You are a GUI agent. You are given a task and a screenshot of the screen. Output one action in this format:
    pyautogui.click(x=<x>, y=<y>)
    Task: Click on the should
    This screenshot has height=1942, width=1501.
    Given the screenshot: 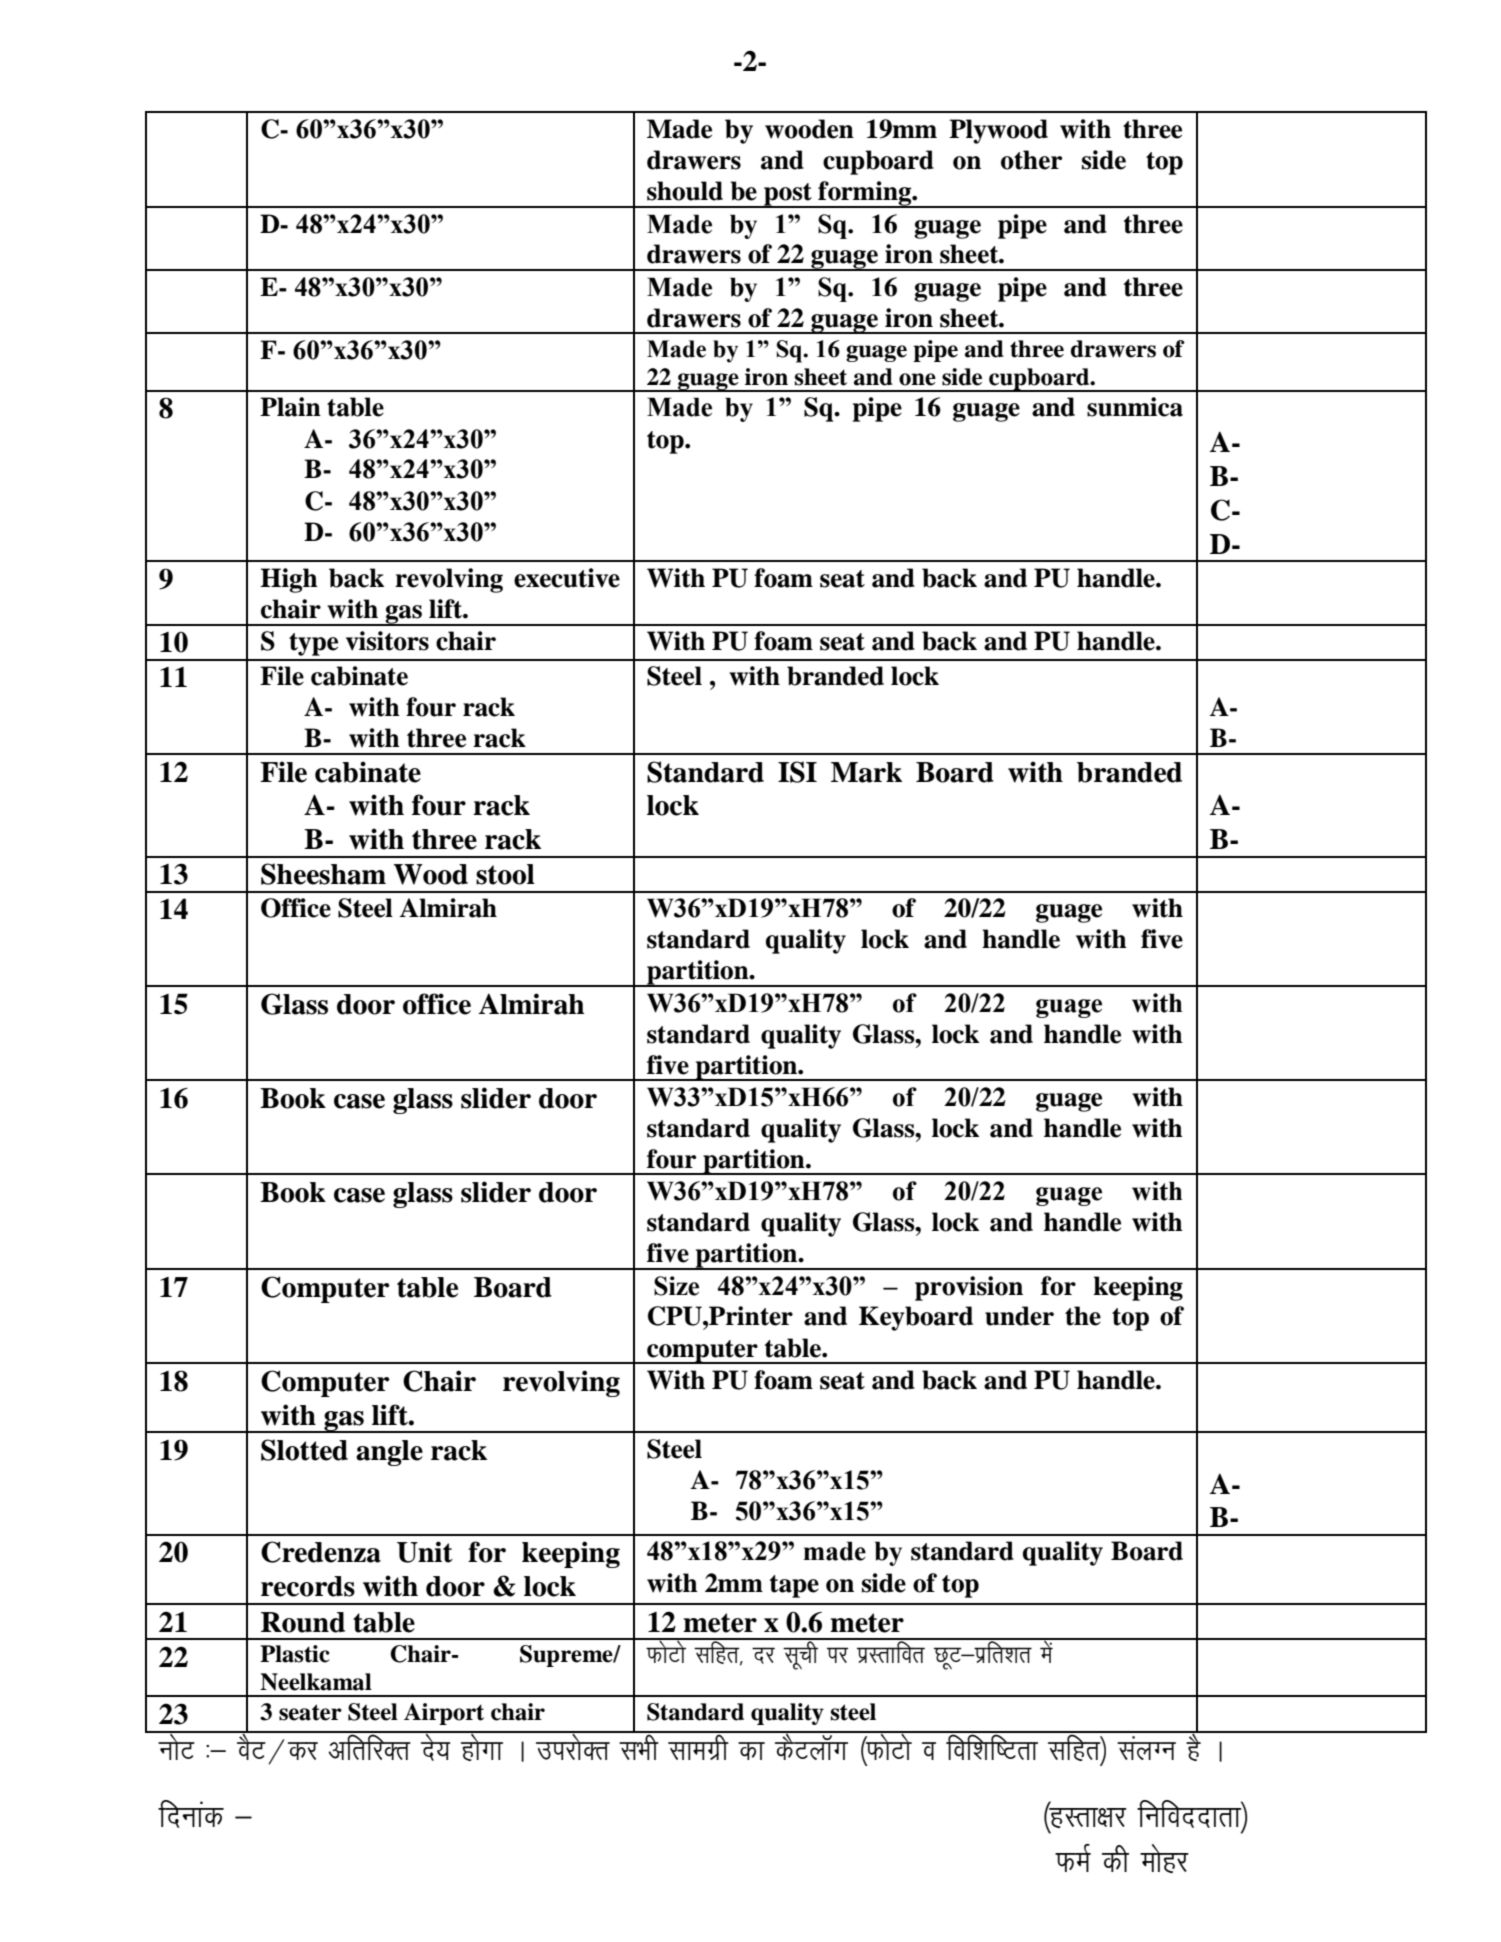 What is the action you would take?
    pyautogui.click(x=685, y=191)
